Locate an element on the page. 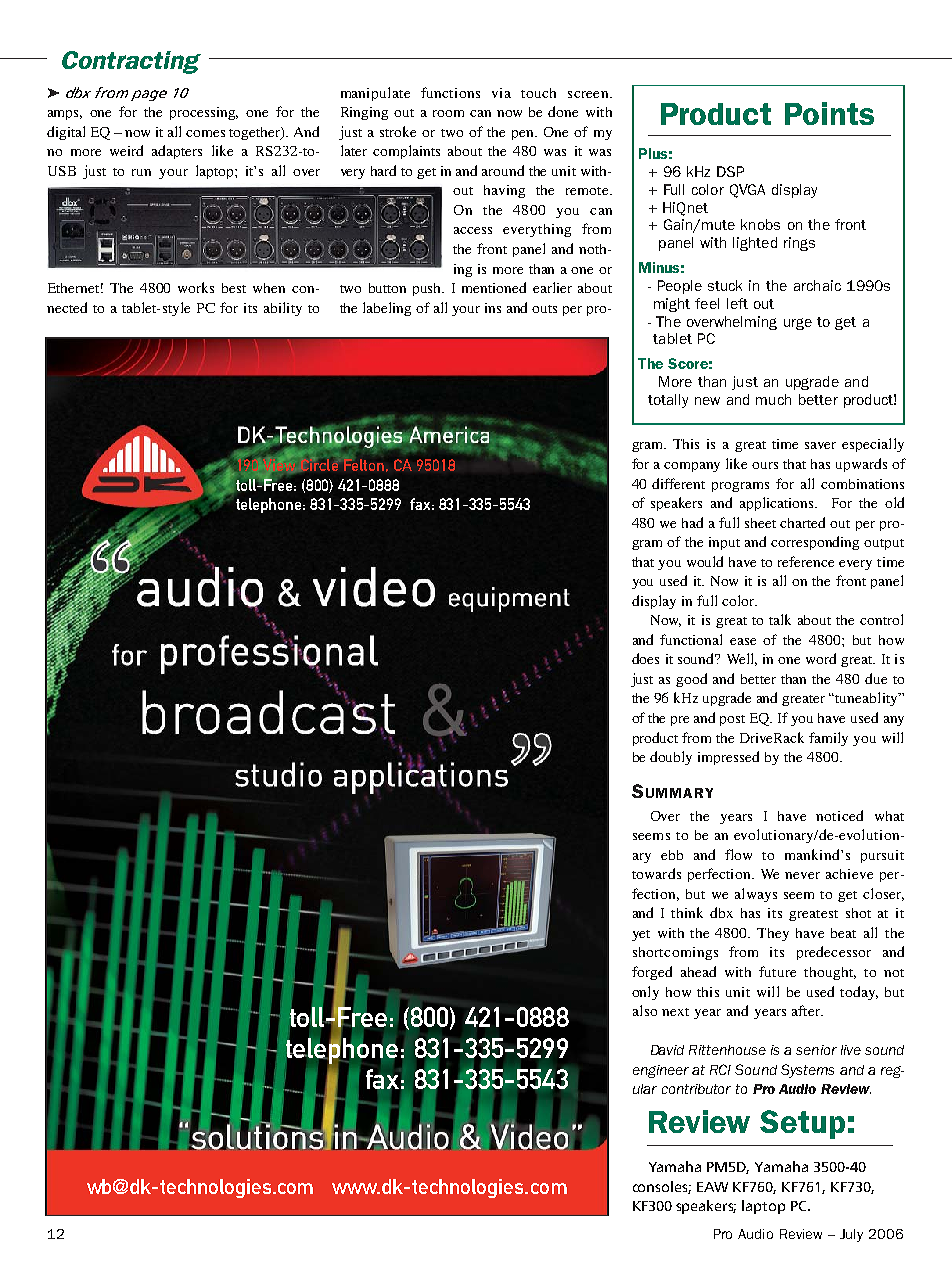  word is located at coordinates (821, 658).
